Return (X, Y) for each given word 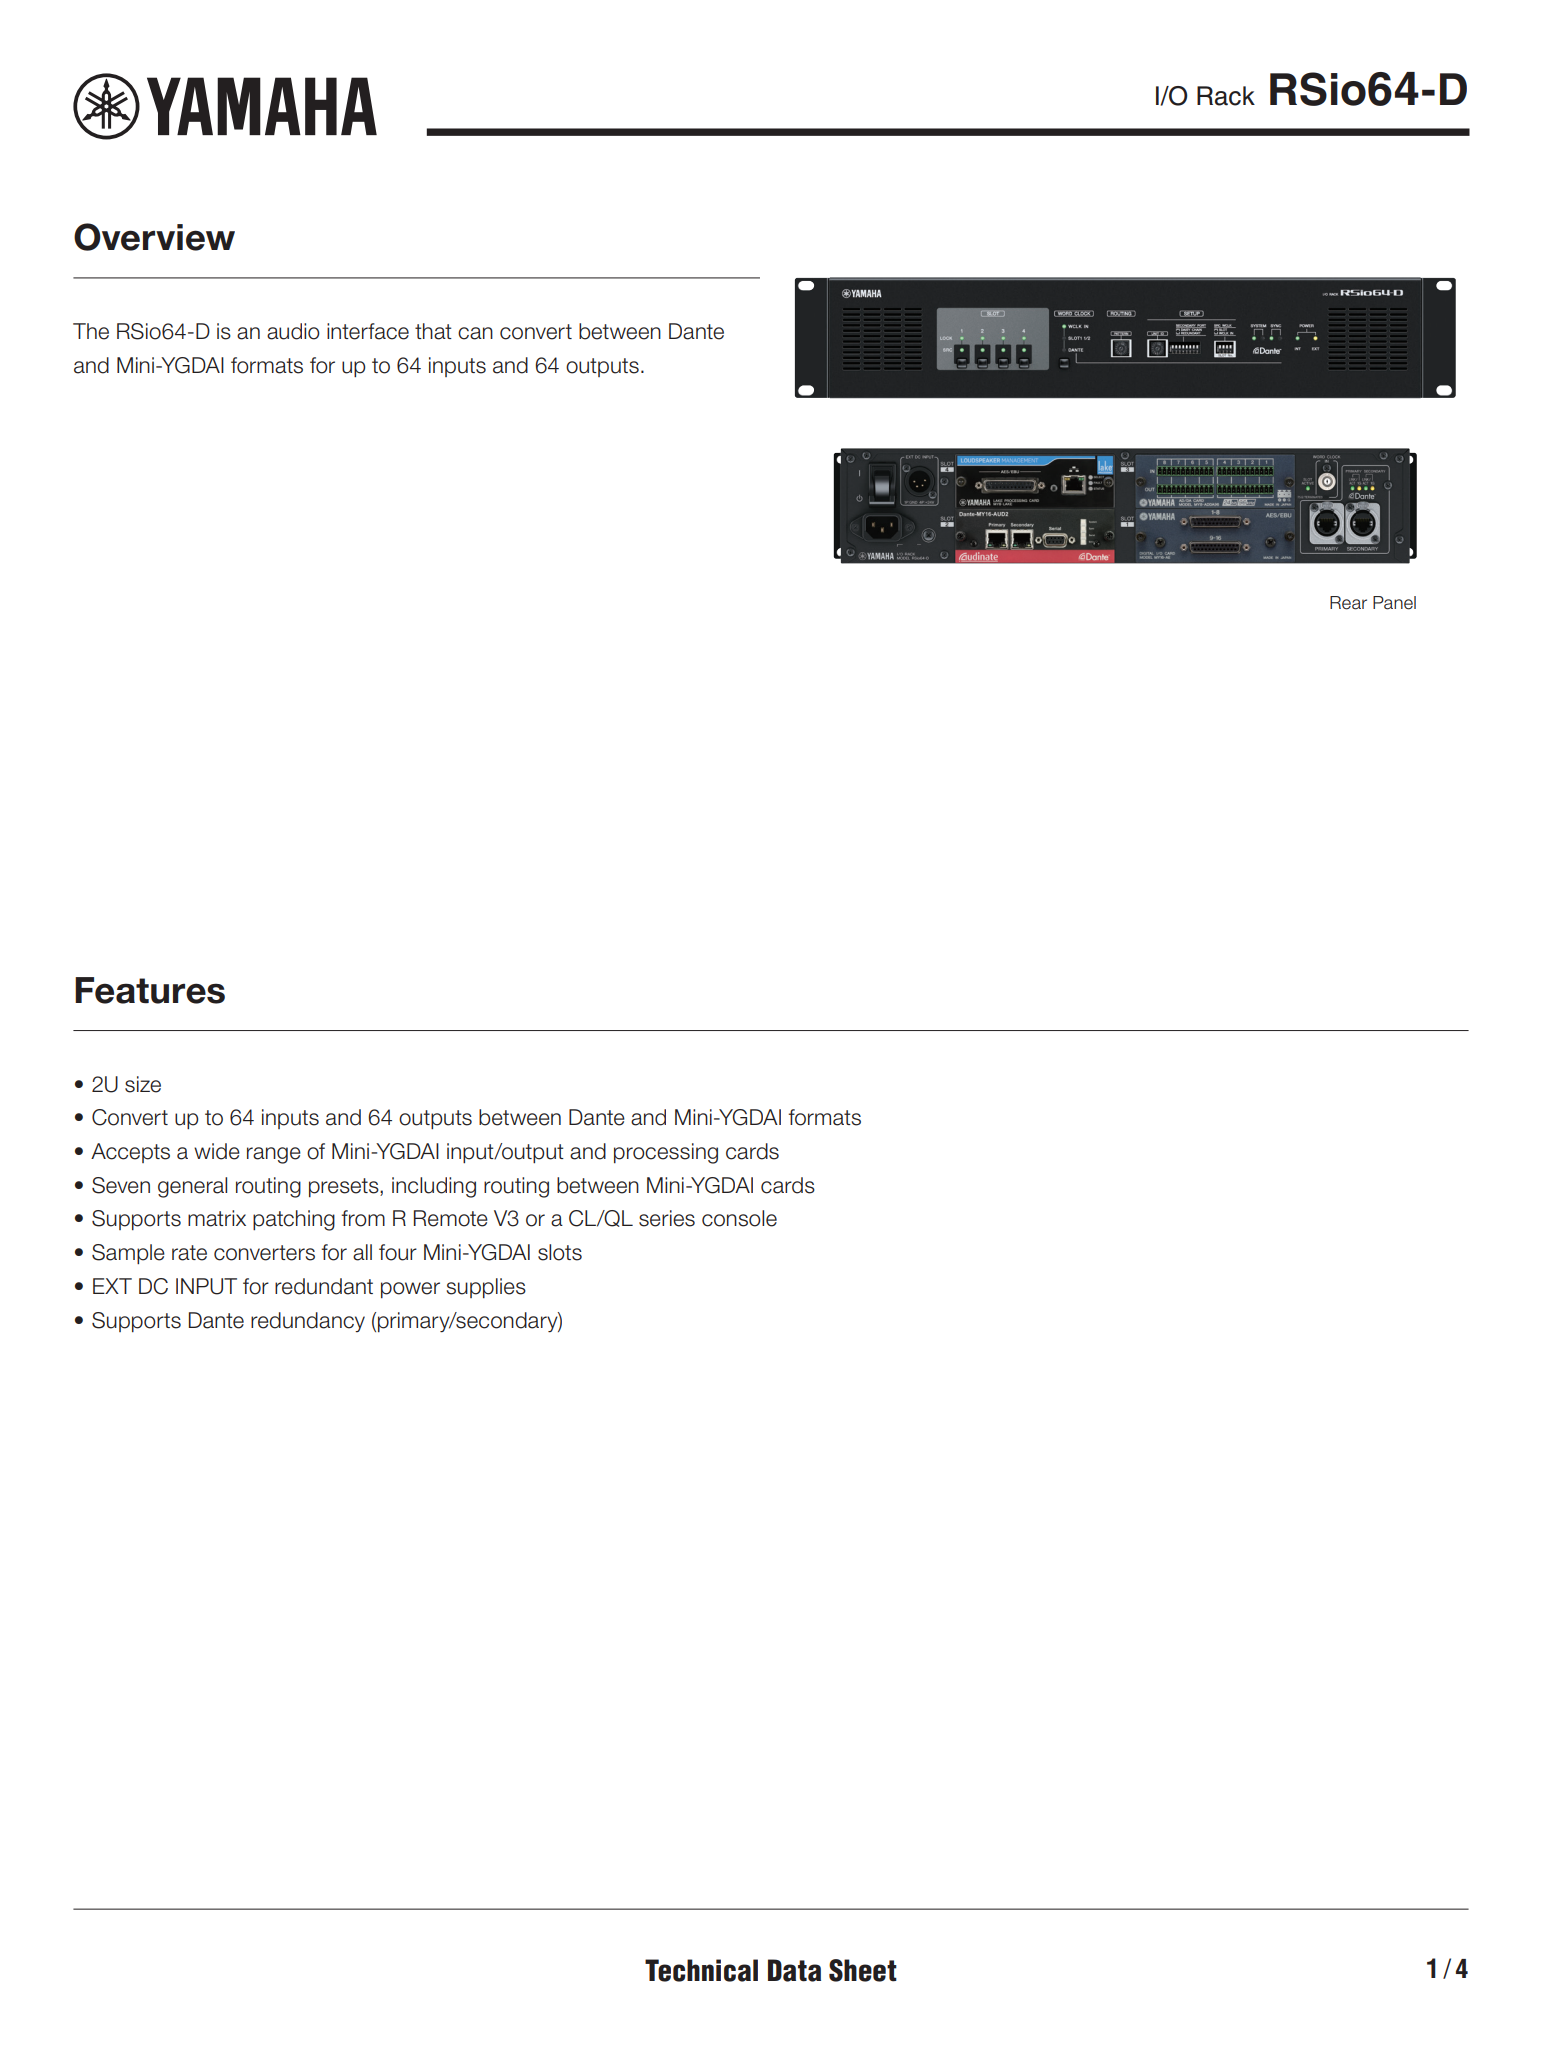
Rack (1226, 96)
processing (666, 1153)
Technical (701, 1970)
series (667, 1218)
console (739, 1218)
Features (150, 990)
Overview (154, 237)
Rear (1348, 603)
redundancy (308, 1322)
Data (794, 1970)
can (475, 333)
